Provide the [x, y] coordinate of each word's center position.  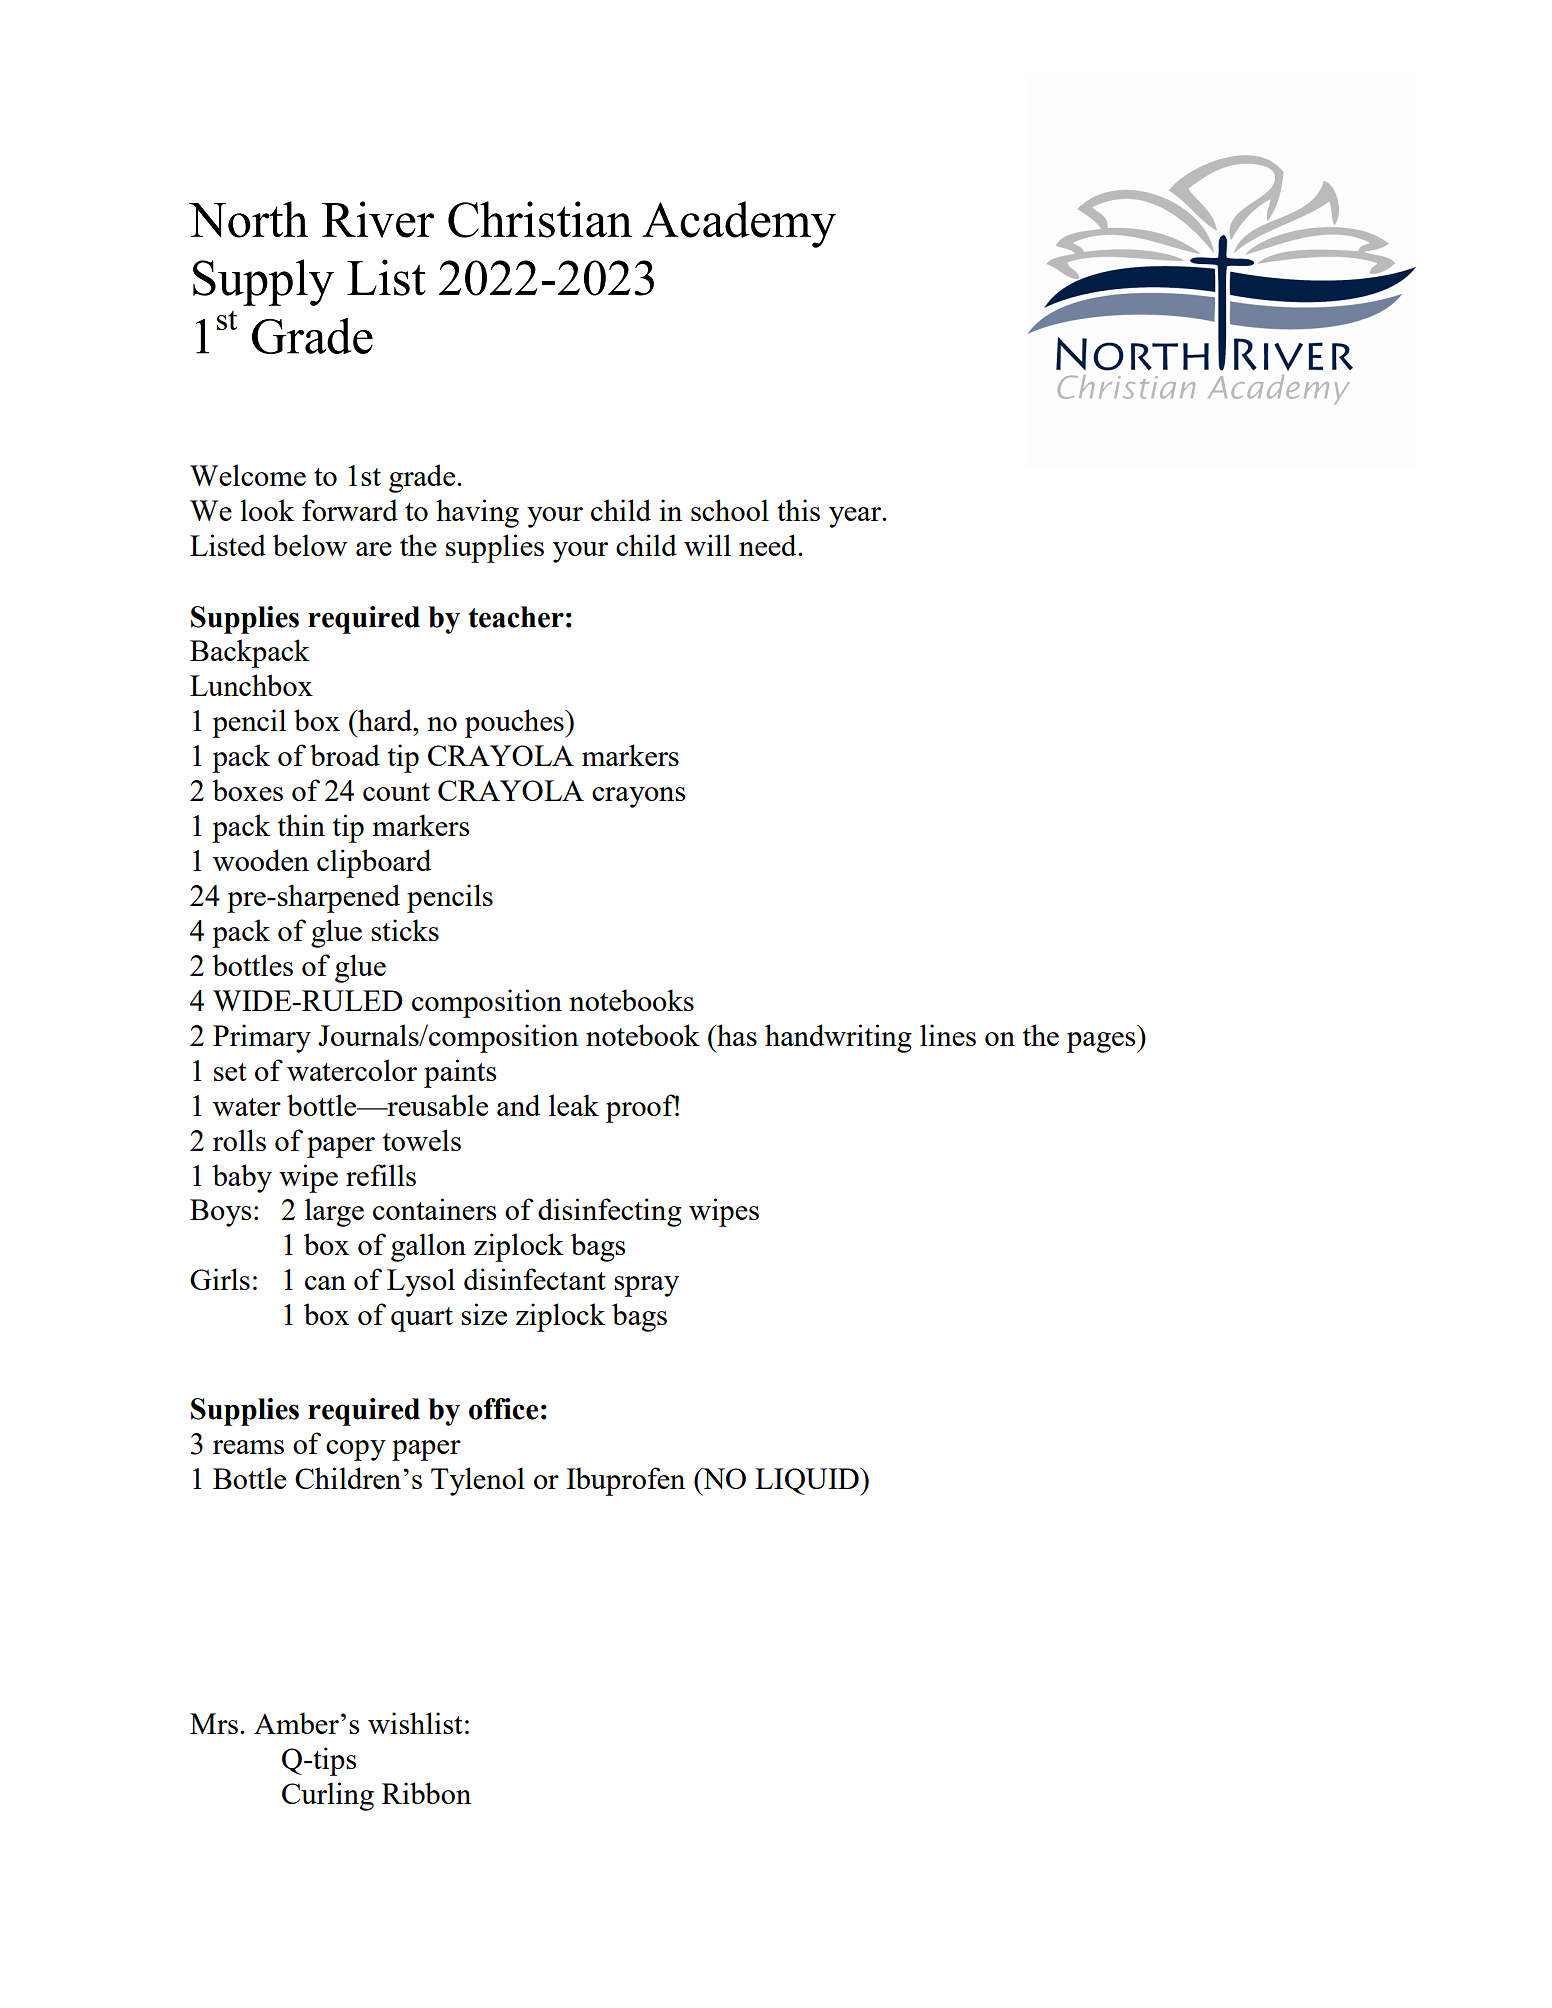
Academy [739, 224]
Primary [262, 1038]
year [856, 517]
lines [948, 1035]
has [736, 1035]
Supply [263, 282]
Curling [328, 1796]
